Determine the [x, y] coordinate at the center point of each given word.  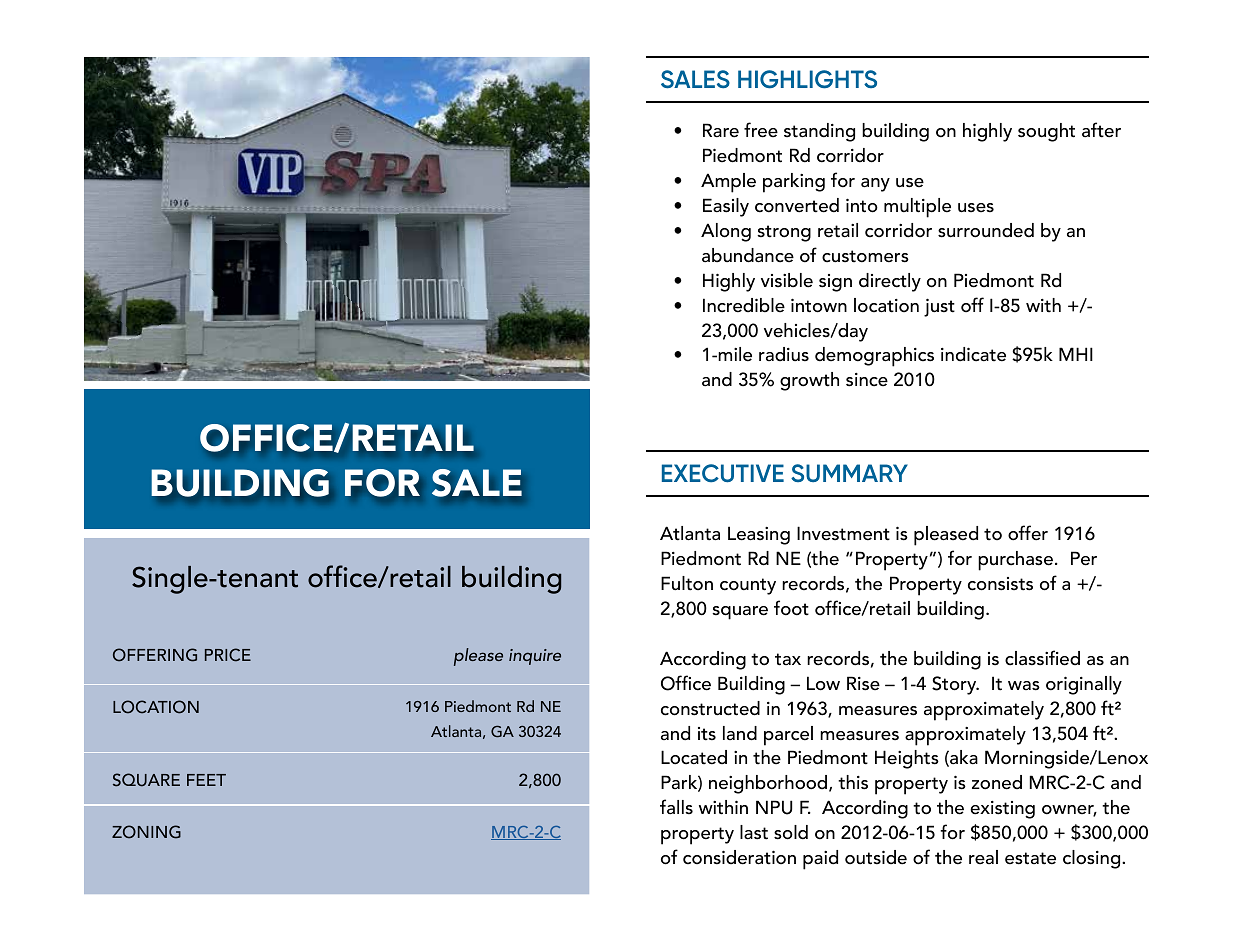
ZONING [146, 832]
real [983, 857]
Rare [721, 130]
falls [676, 807]
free [761, 130]
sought [1046, 132]
